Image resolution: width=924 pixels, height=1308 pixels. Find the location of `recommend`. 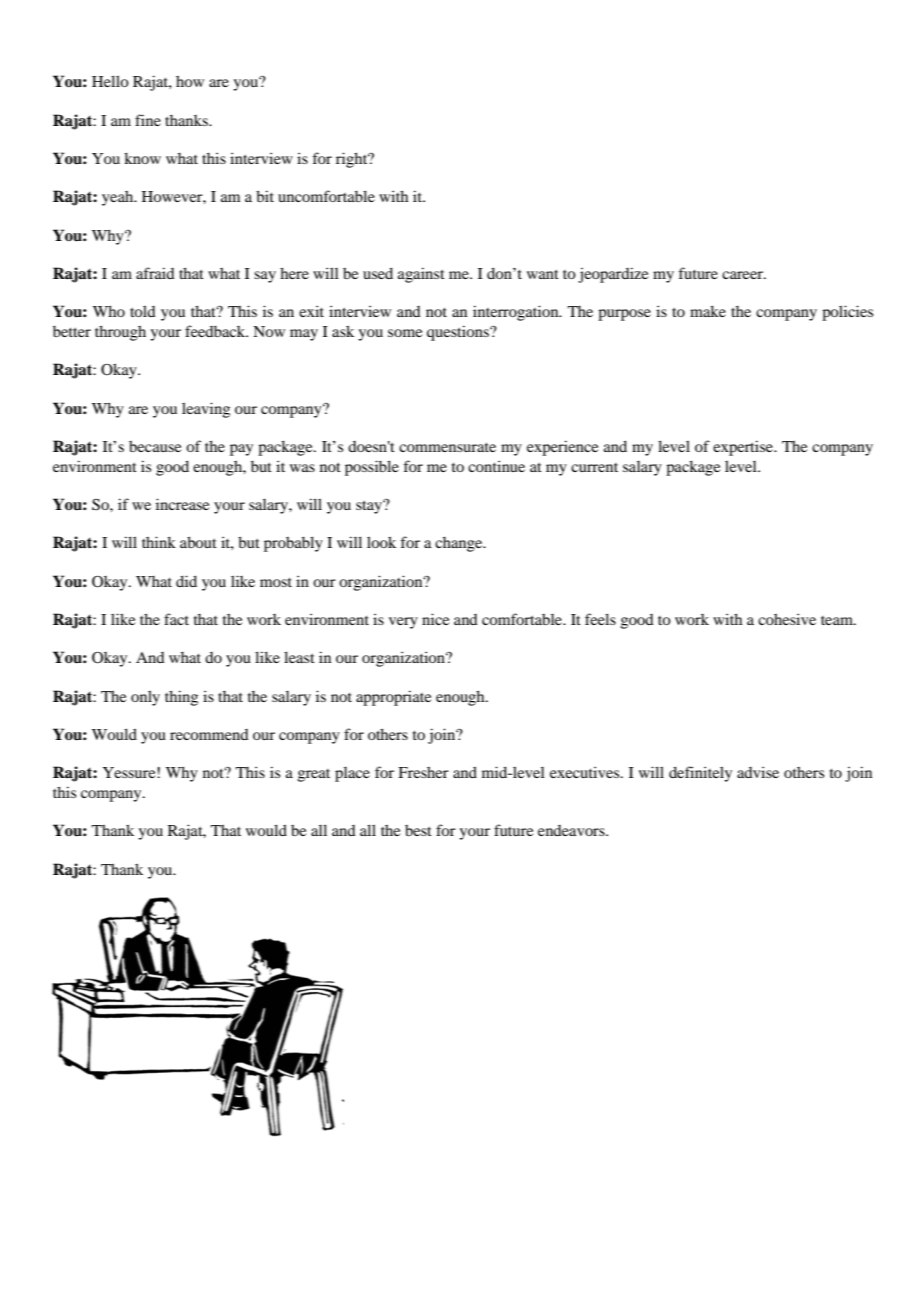

recommend is located at coordinates (209, 734).
